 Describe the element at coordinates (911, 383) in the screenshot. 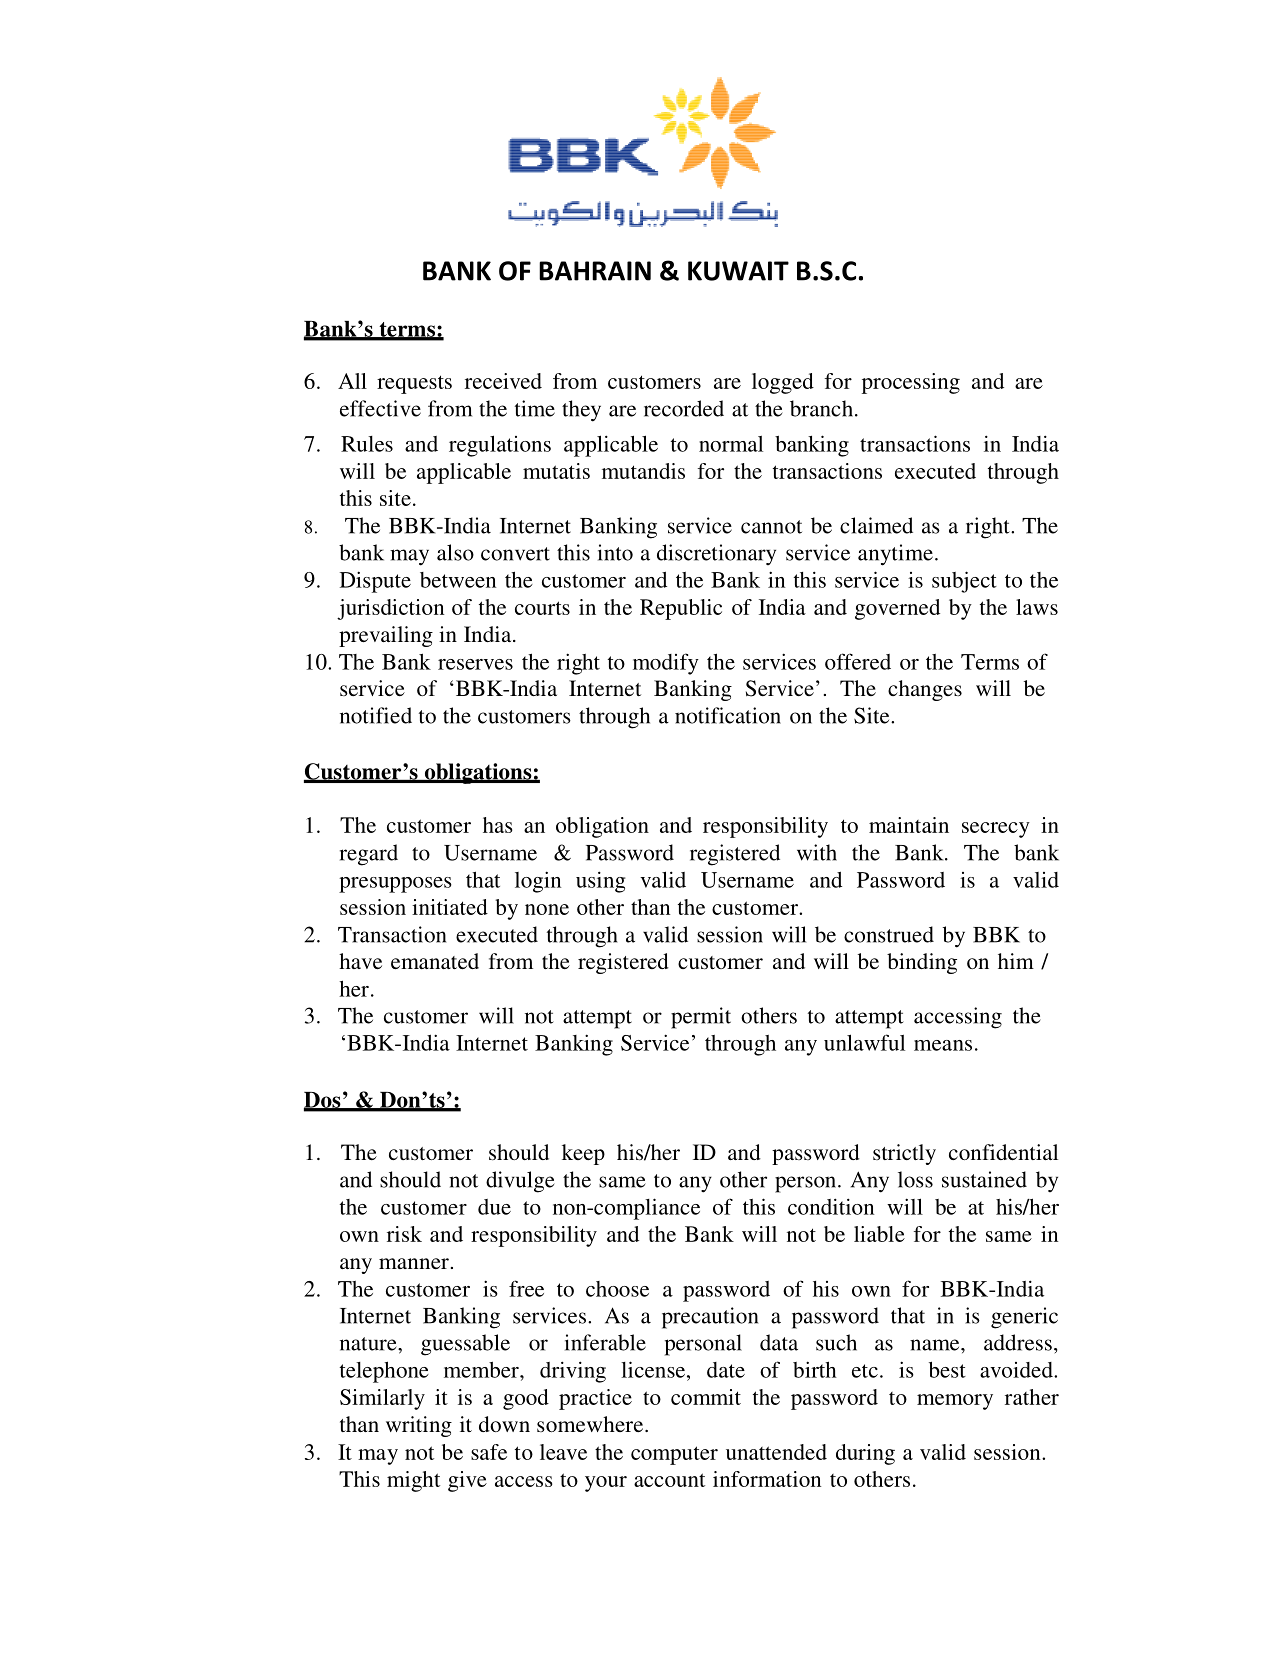

I see `processing` at that location.
